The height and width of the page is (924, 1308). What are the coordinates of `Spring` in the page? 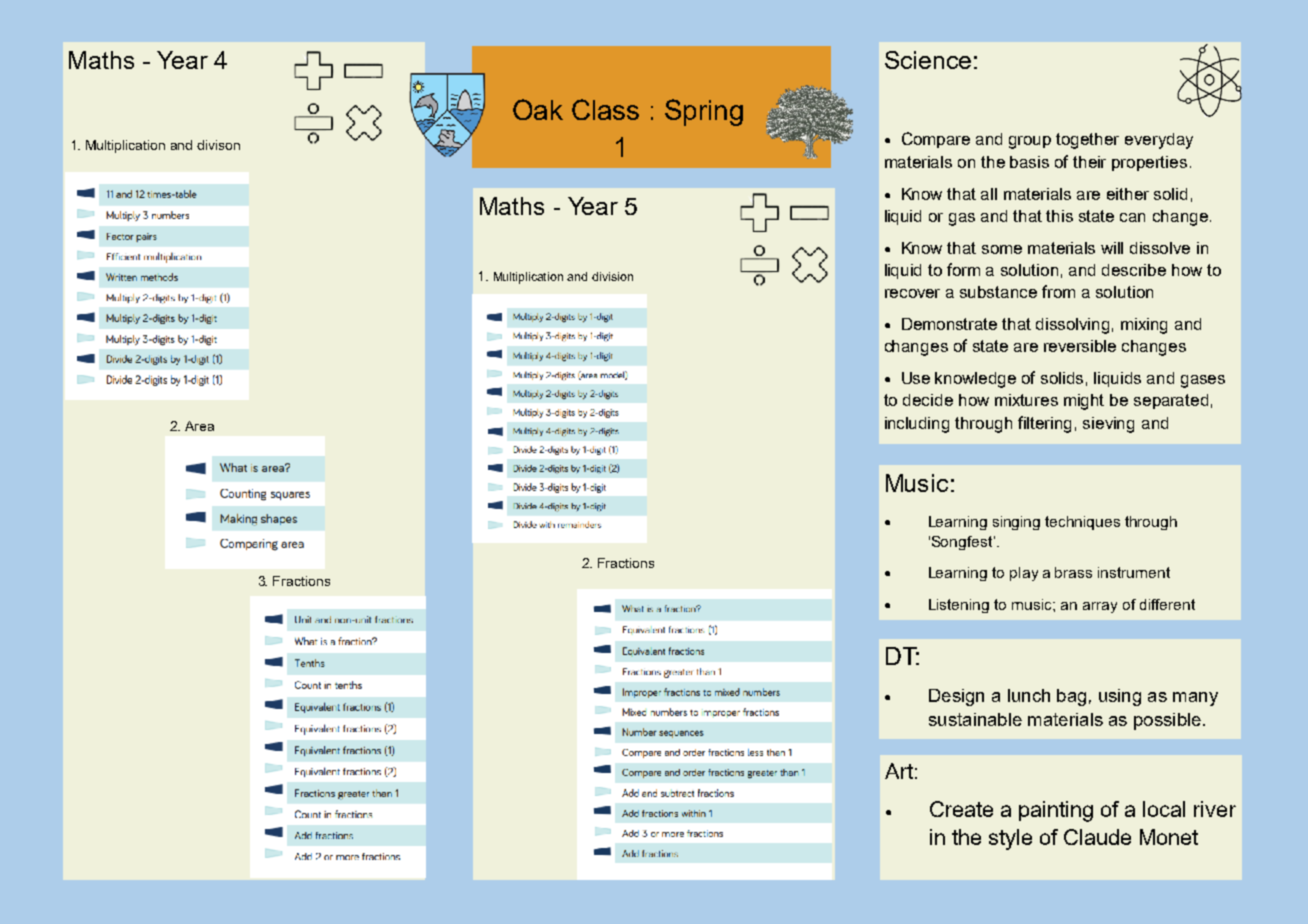 It's located at (704, 112).
